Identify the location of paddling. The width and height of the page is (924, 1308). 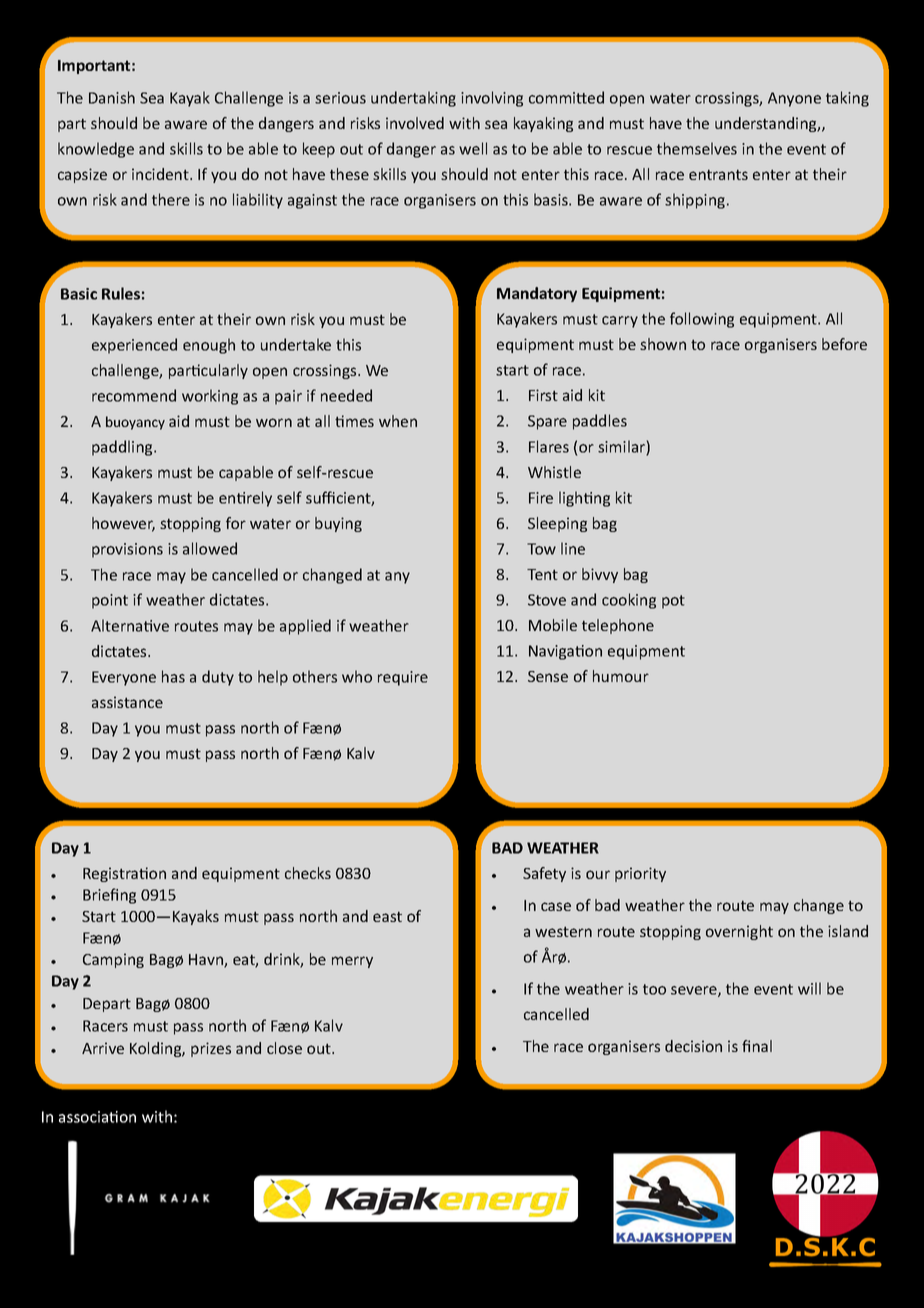
(123, 448).
